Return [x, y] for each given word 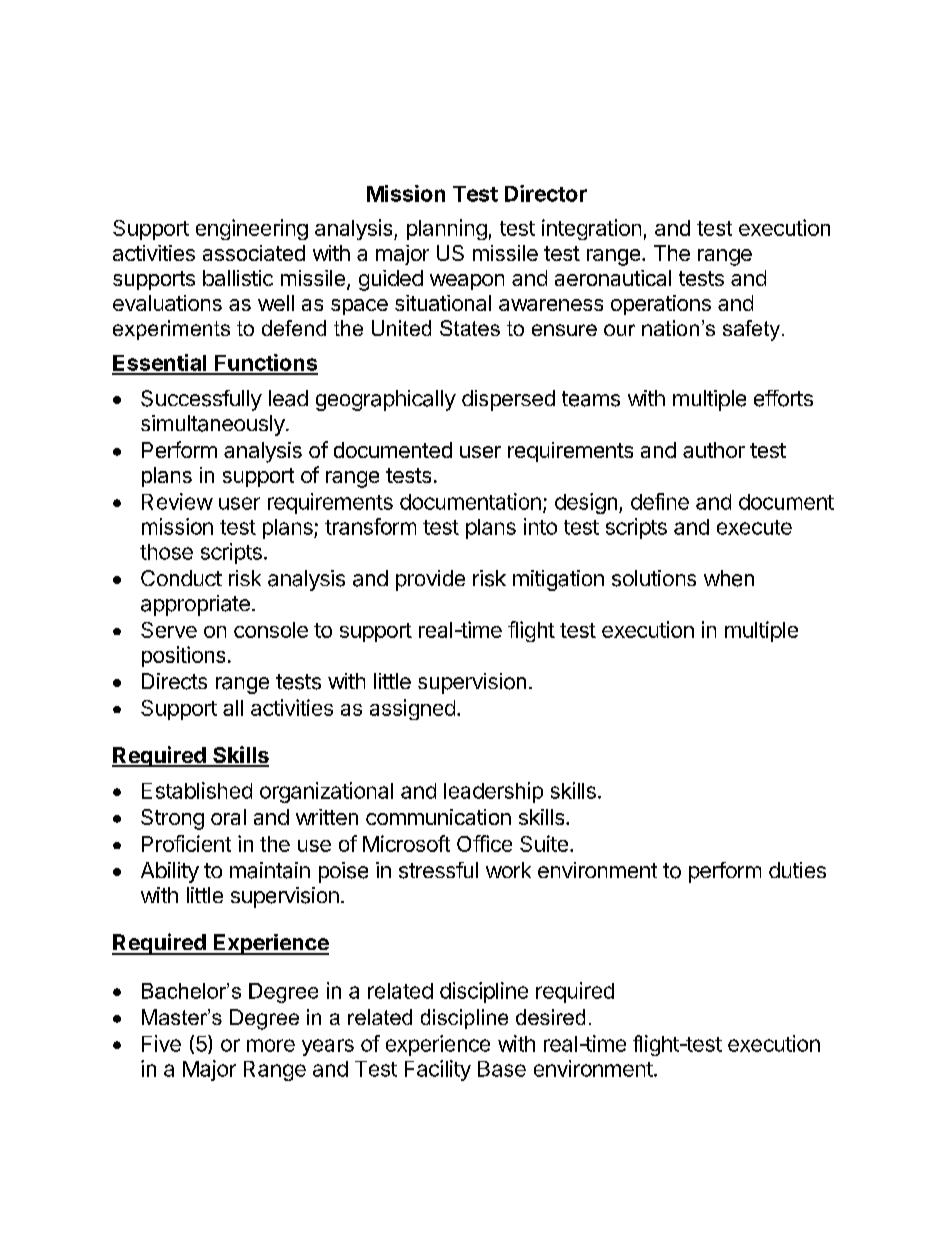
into [540, 526]
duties [797, 870]
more [271, 1045]
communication [438, 817]
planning [447, 229]
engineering [252, 229]
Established [197, 790]
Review [177, 501]
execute [754, 527]
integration [591, 229]
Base [502, 1069]
